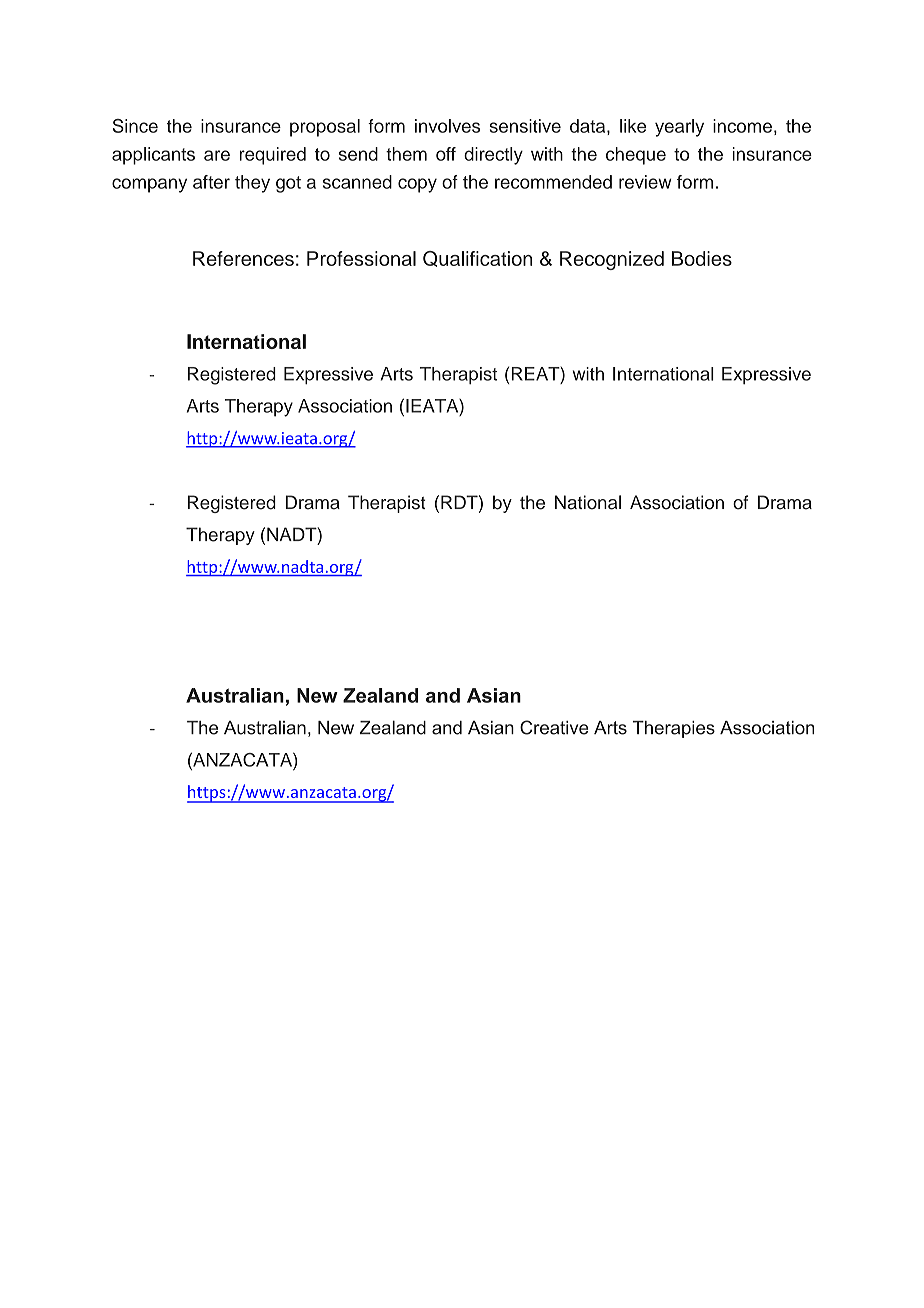  Describe the element at coordinates (477, 259) in the screenshot. I see `Qualification` at that location.
